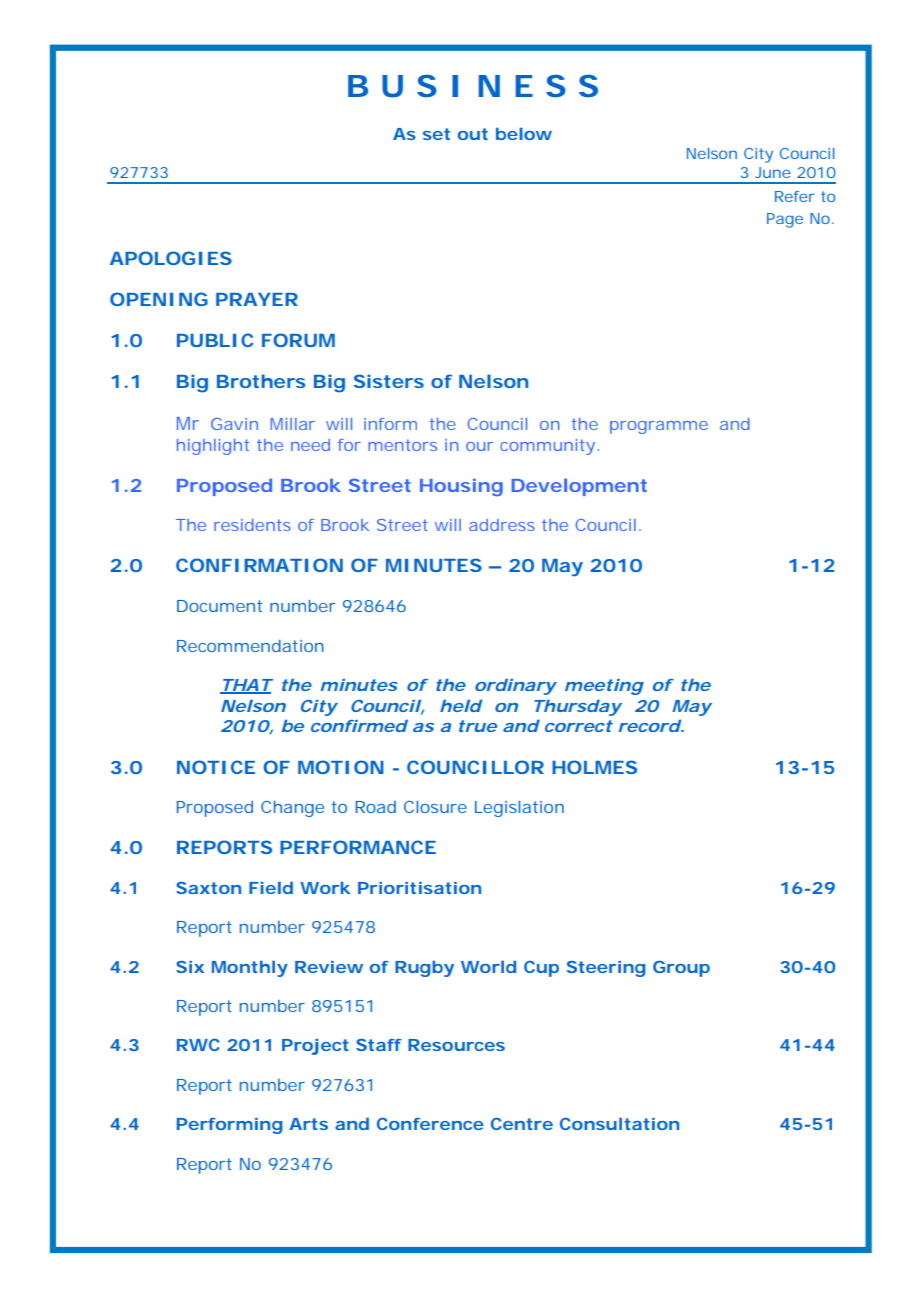 Image resolution: width=924 pixels, height=1308 pixels. Describe the element at coordinates (308, 1124) in the image. I see `Arts` at that location.
